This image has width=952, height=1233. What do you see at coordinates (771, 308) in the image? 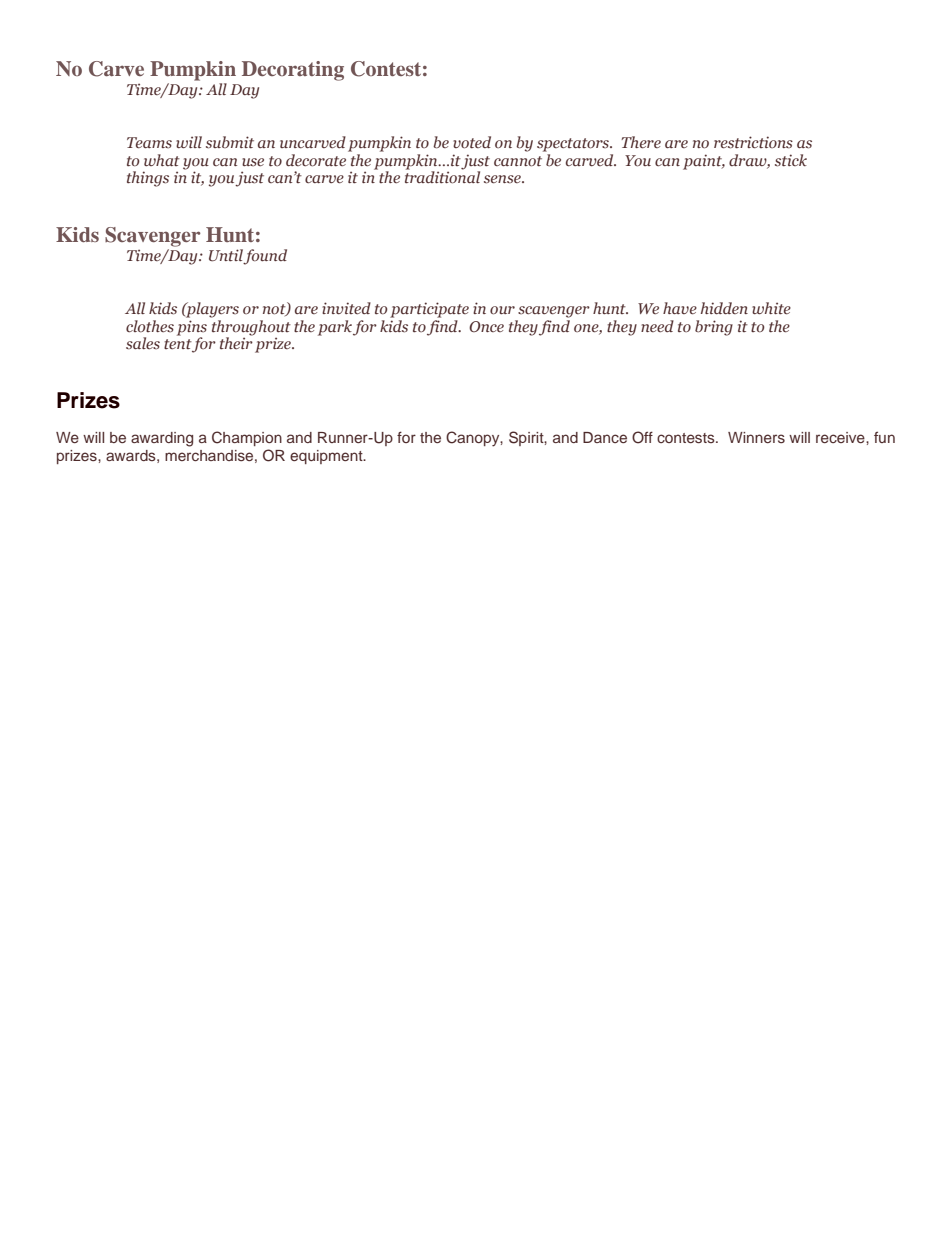
I see `white` at bounding box center [771, 308].
